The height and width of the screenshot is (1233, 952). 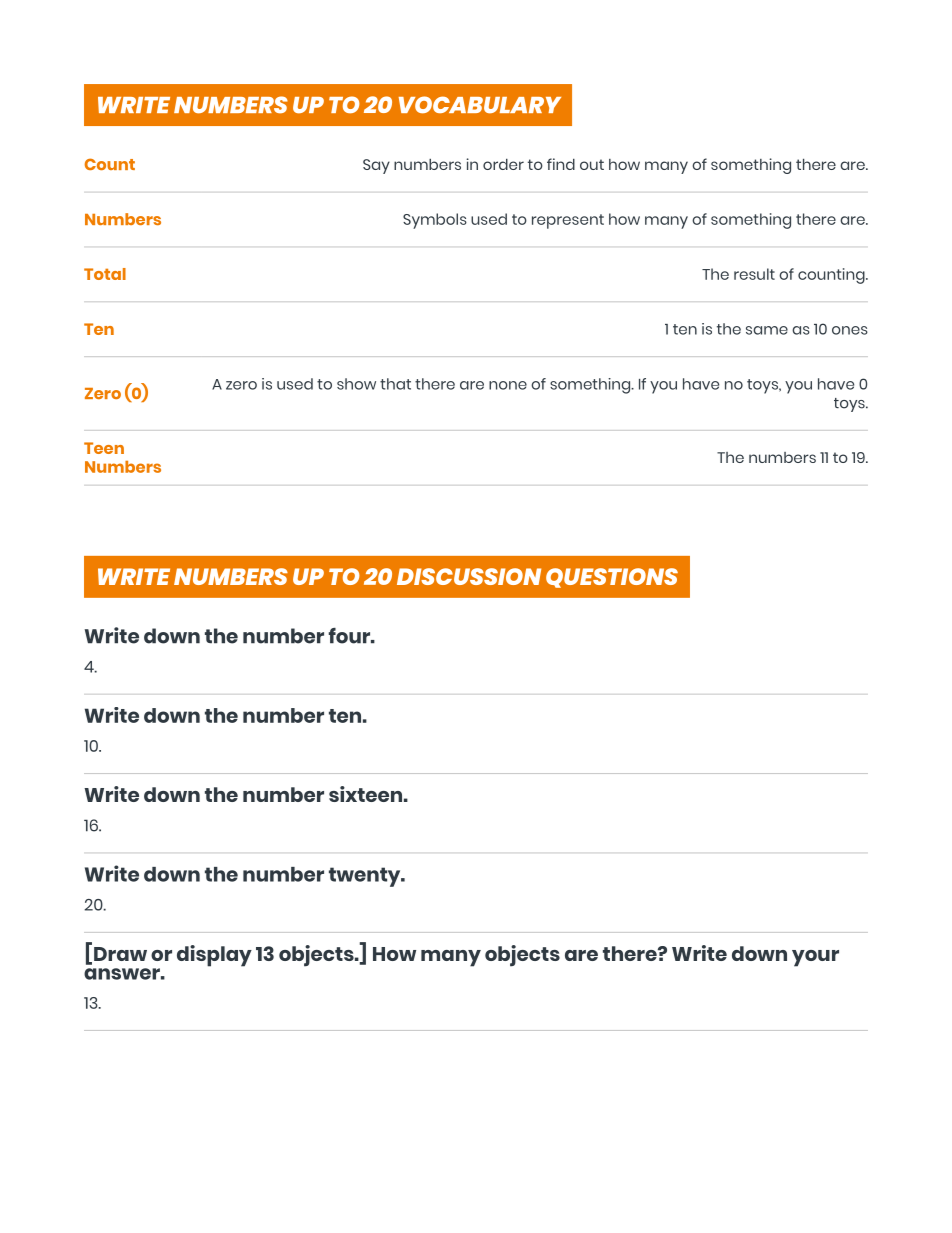 What do you see at coordinates (356, 384) in the screenshot?
I see `show` at bounding box center [356, 384].
